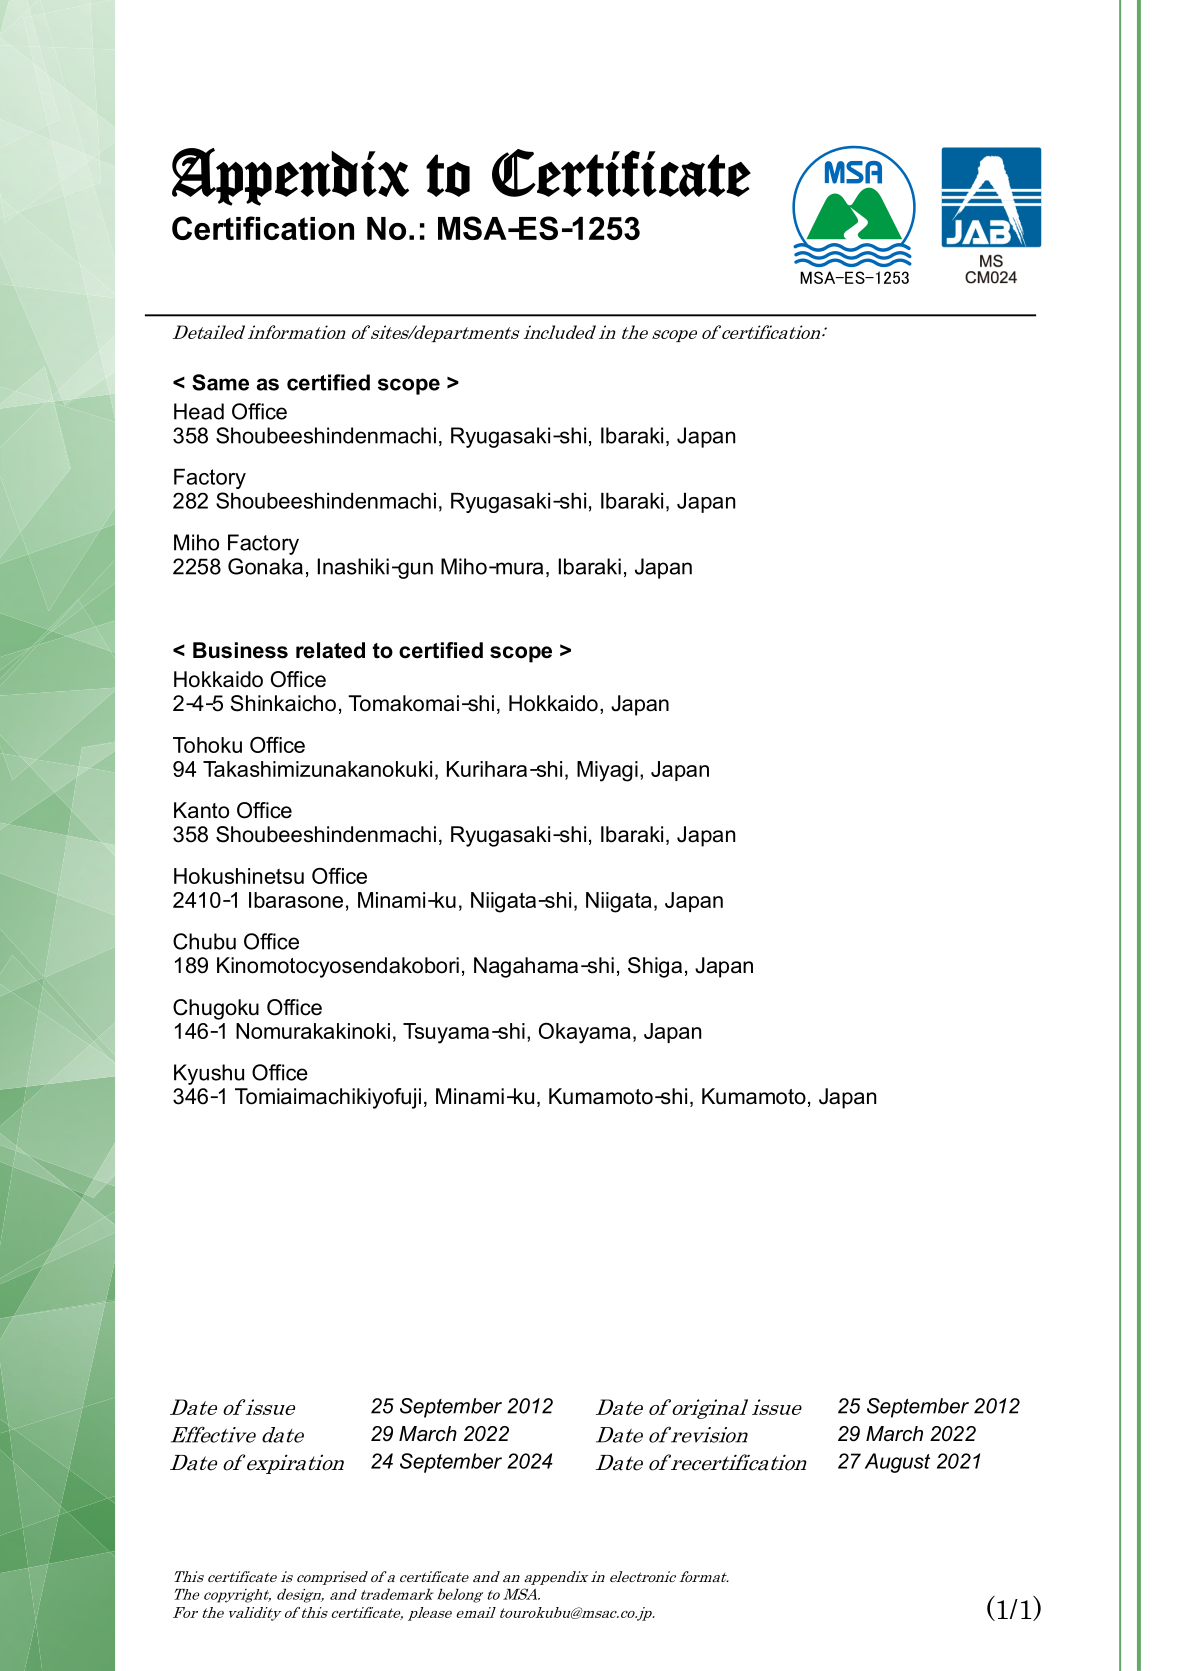 The height and width of the document is (1671, 1182). I want to click on related, so click(330, 650).
